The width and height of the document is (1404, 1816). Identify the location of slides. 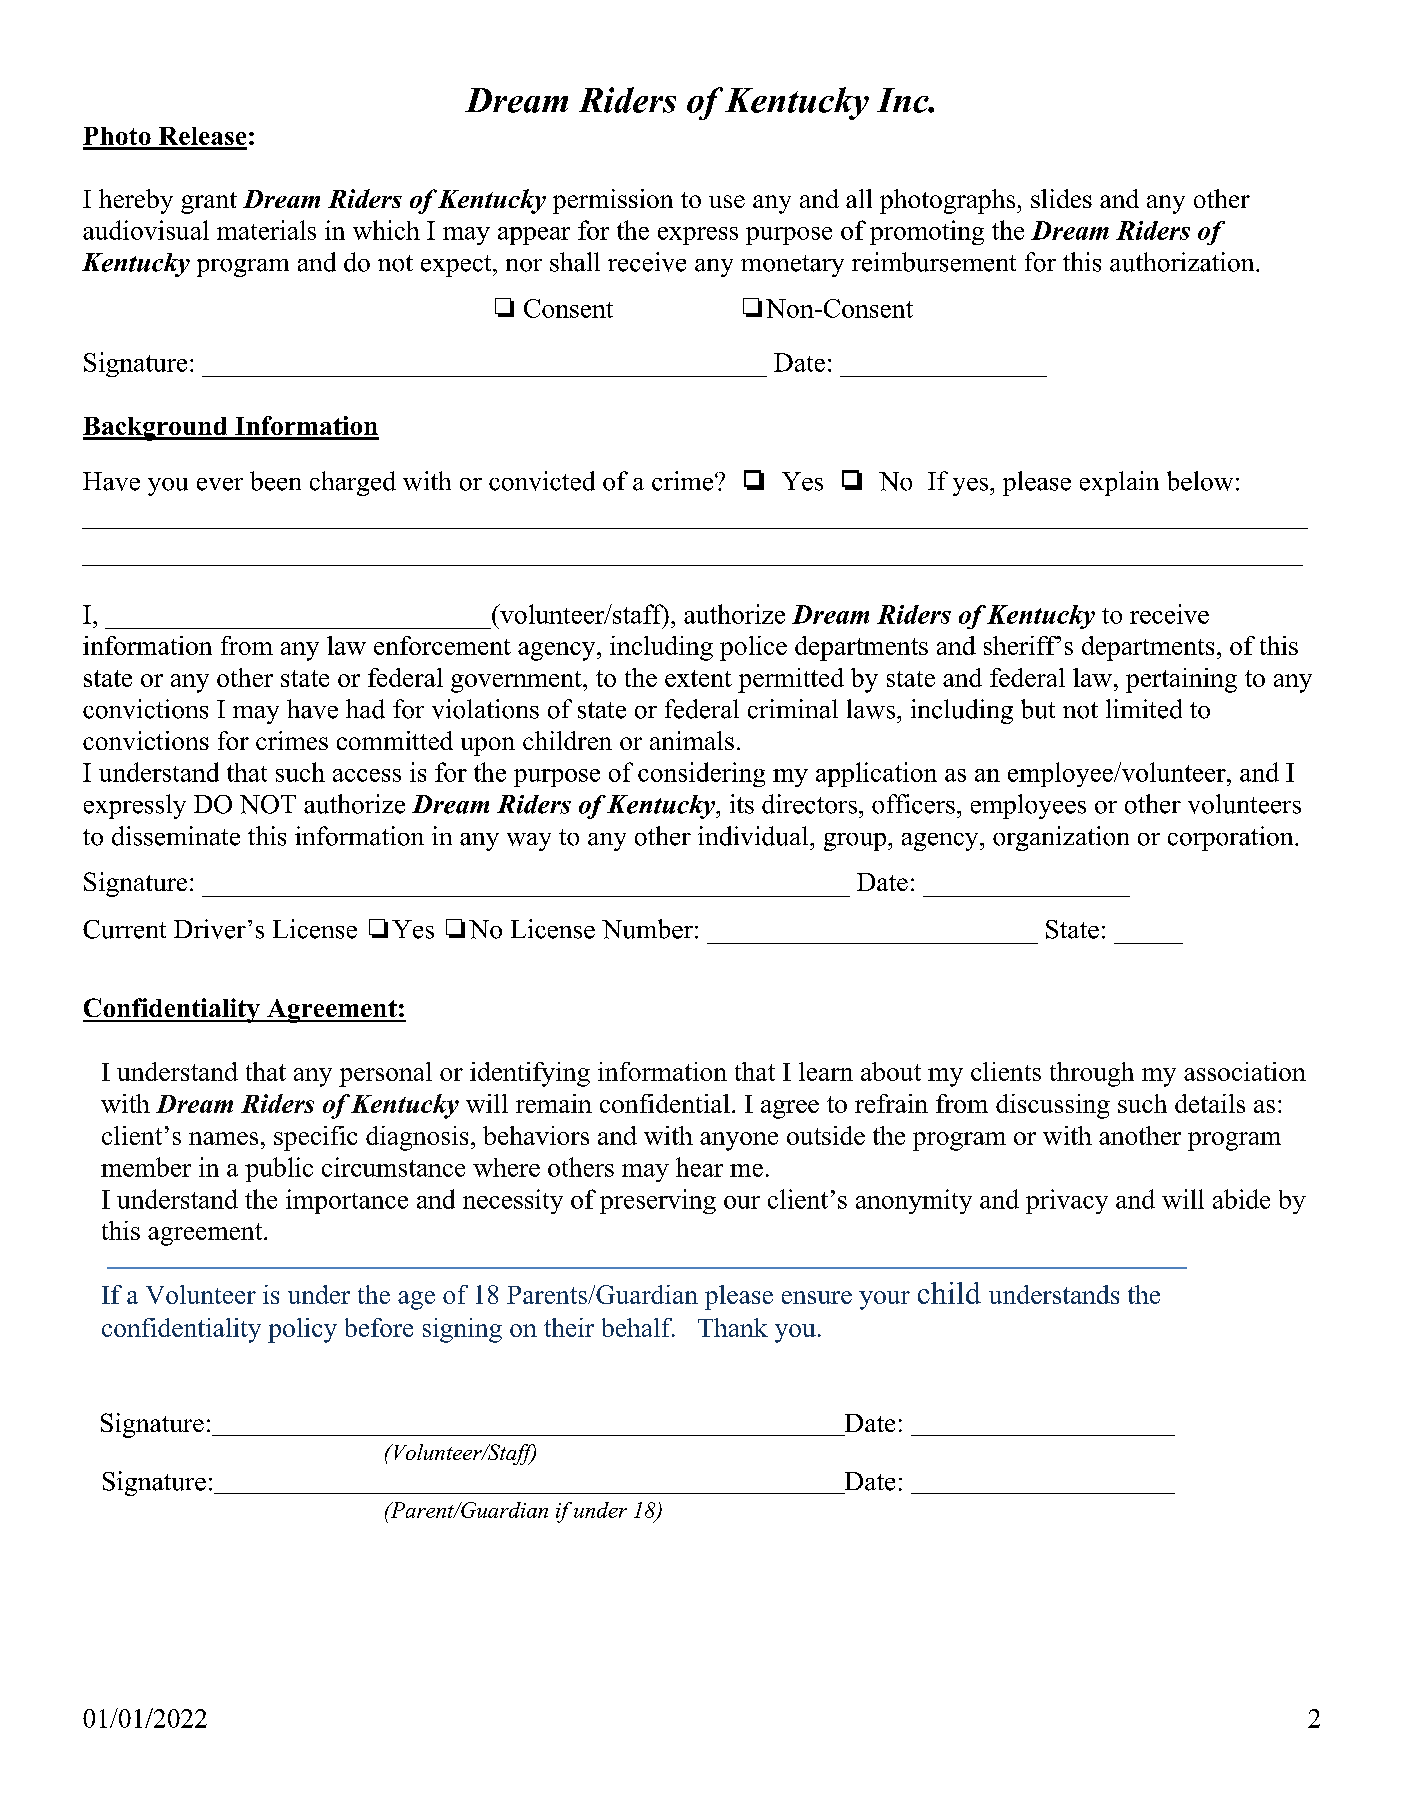
(1061, 198).
